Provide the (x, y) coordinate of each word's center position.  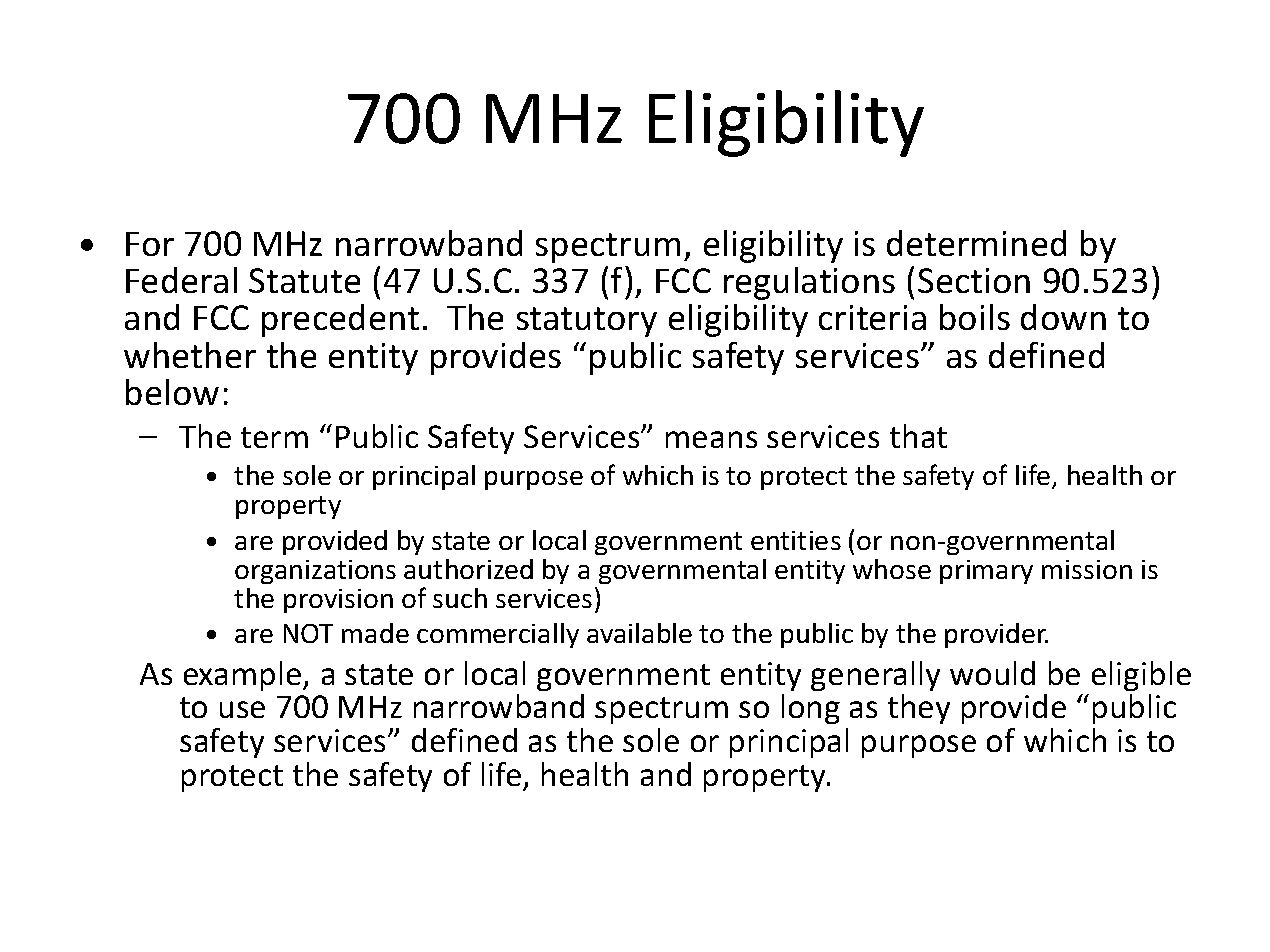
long (811, 709)
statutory (587, 322)
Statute (304, 280)
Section (974, 280)
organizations (315, 572)
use (242, 709)
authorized (468, 569)
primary (986, 572)
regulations (809, 283)
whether (190, 355)
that (918, 436)
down (1063, 317)
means (711, 439)
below (172, 392)
